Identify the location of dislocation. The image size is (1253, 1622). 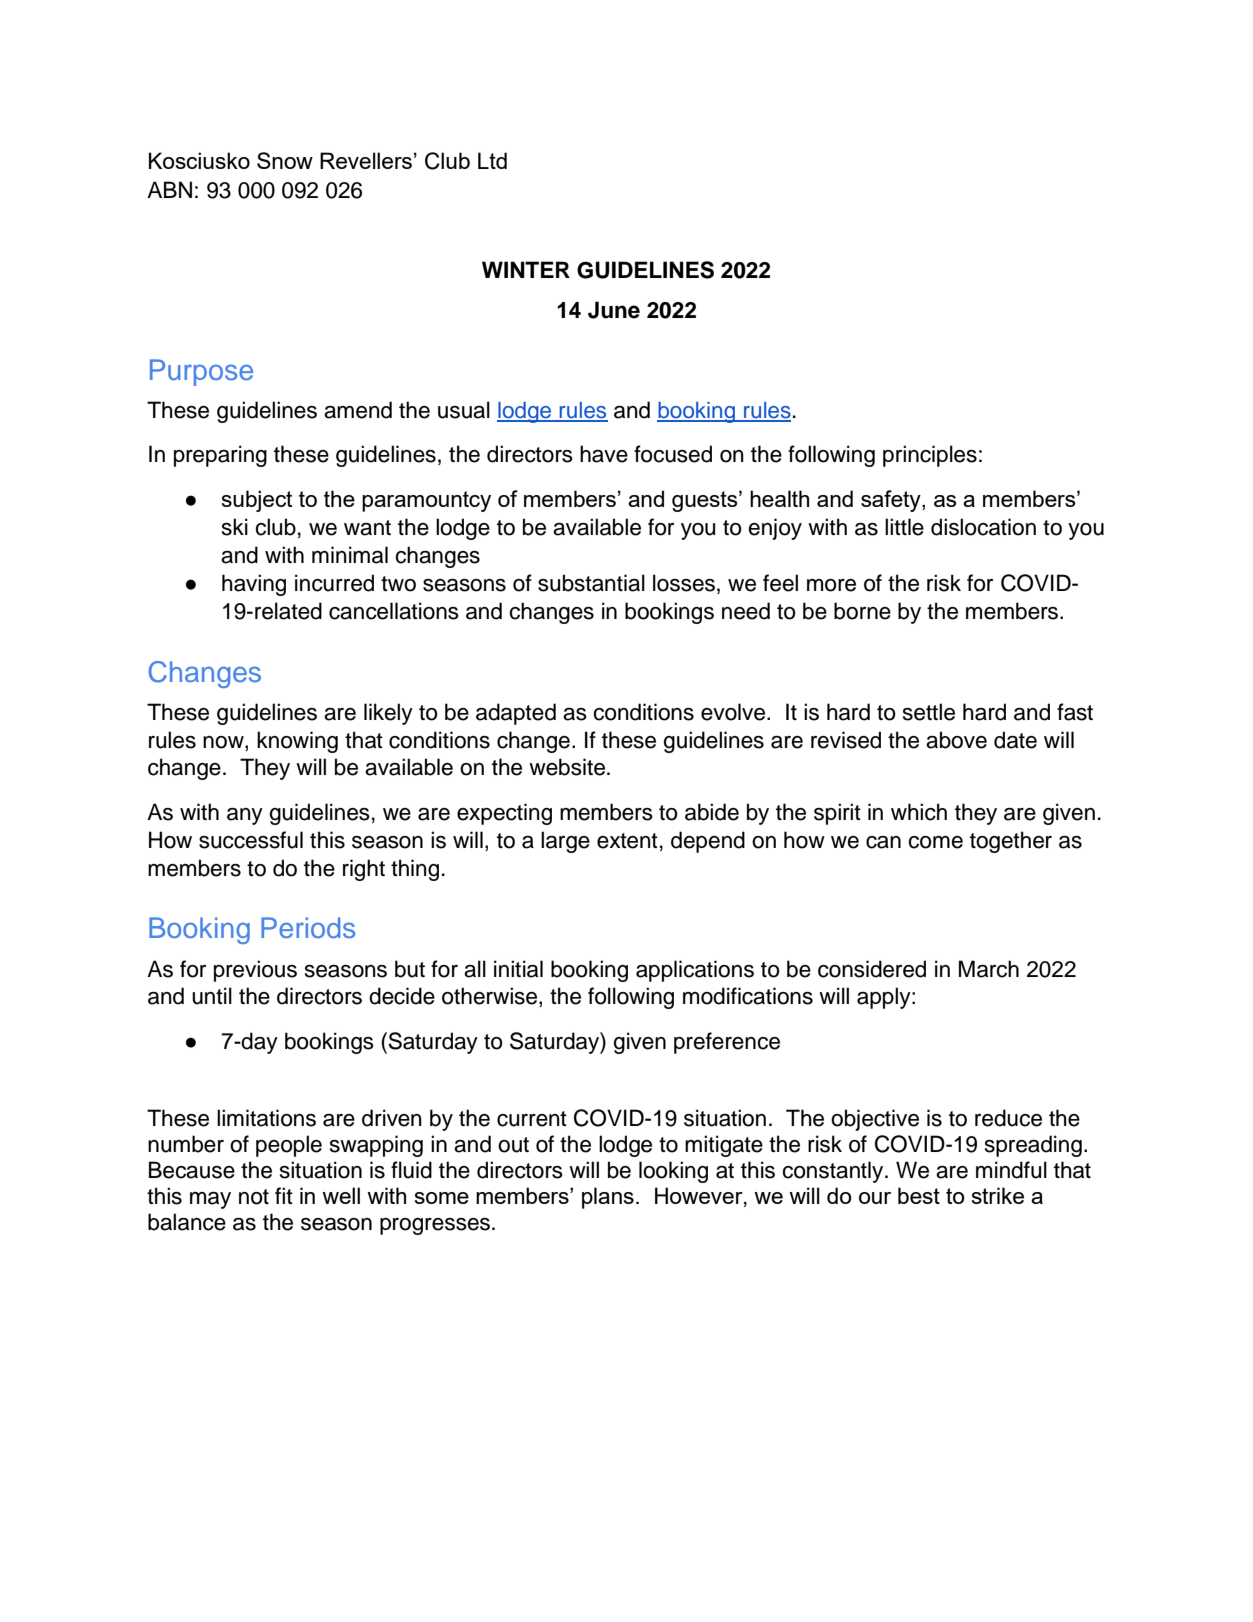
(983, 527).
